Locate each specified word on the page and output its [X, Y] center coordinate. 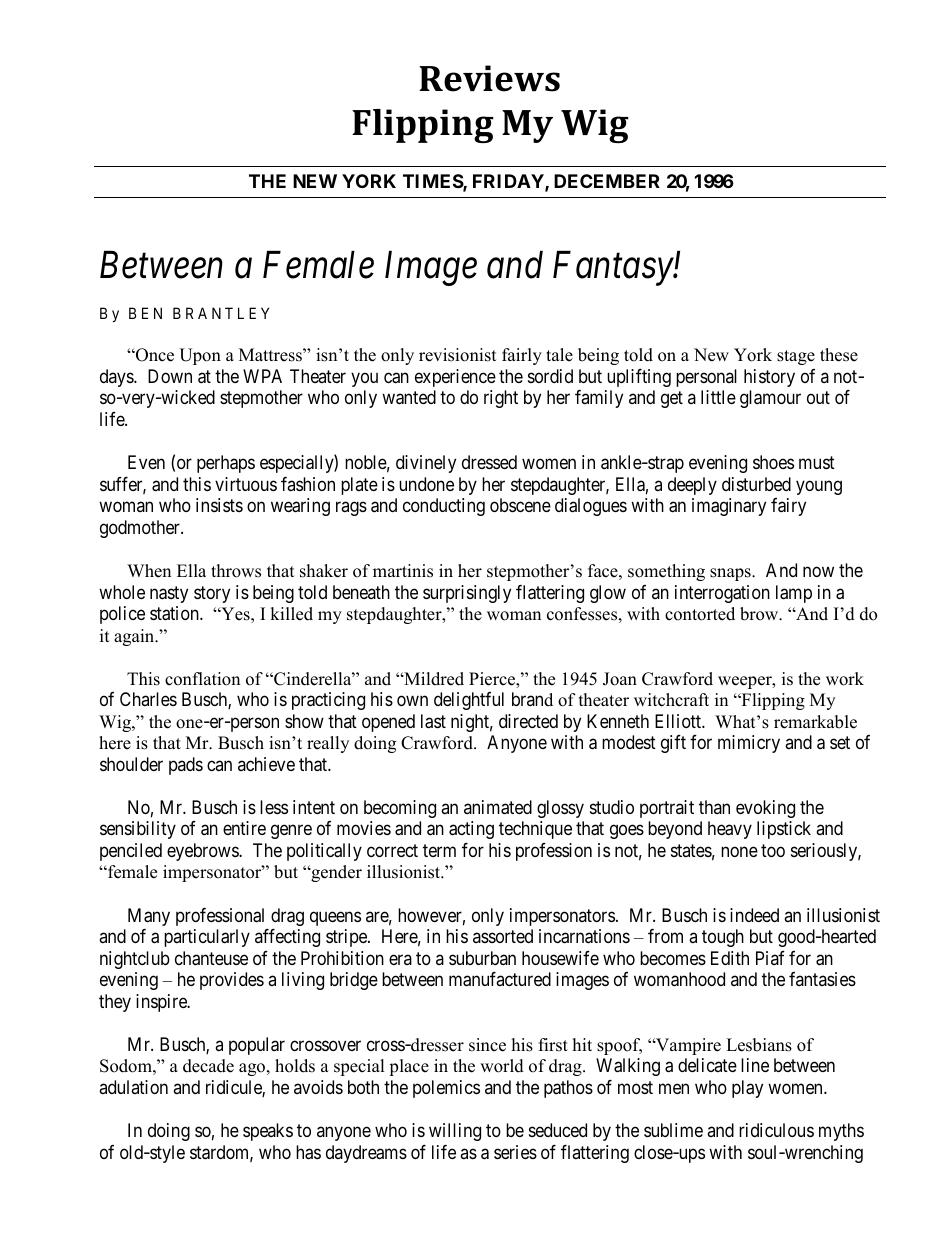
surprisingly [467, 594]
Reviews [489, 78]
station [175, 613]
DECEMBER [607, 181]
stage [796, 357]
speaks [268, 1132]
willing [455, 1132]
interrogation [722, 594]
